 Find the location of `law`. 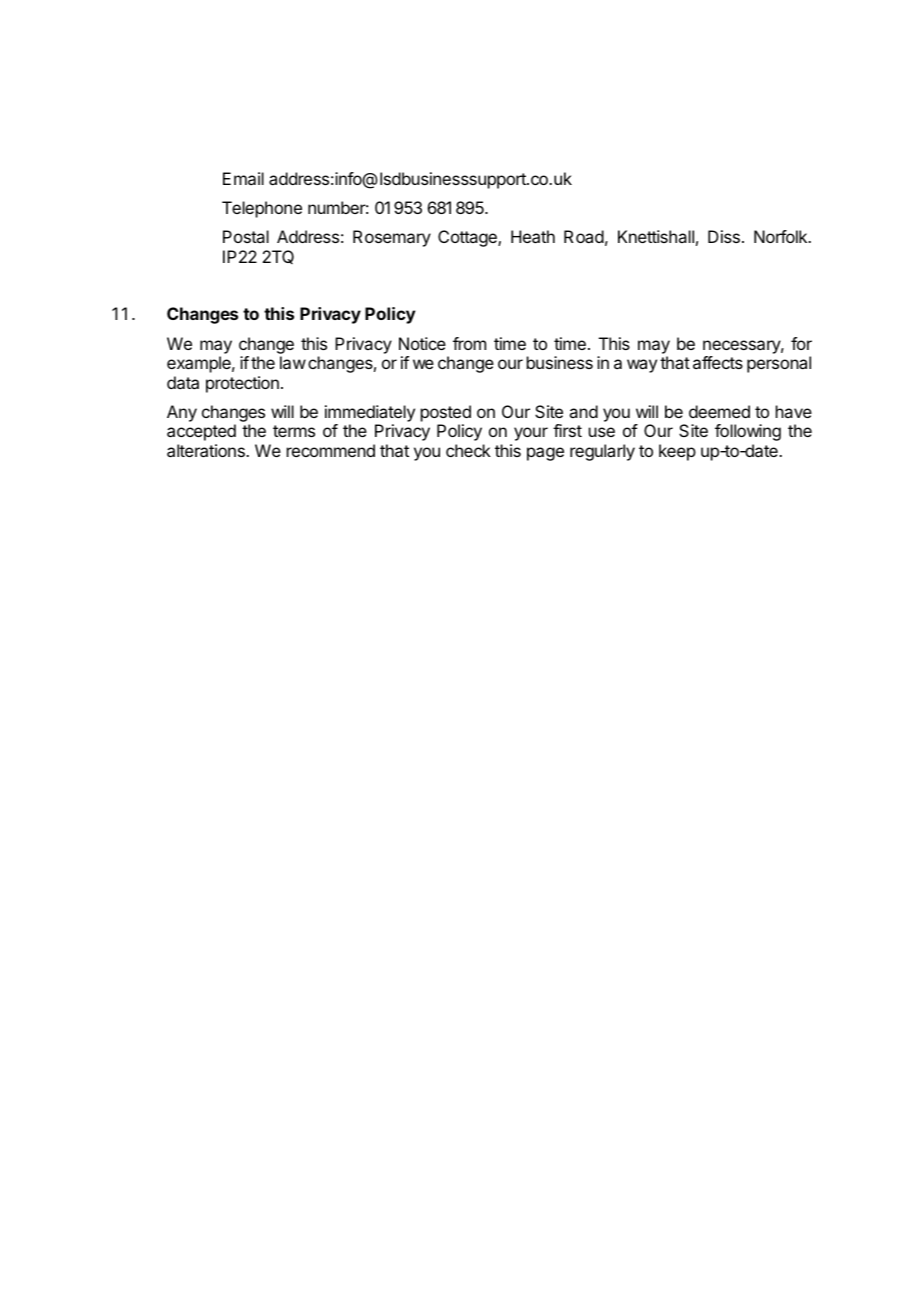

law is located at coordinates (293, 362).
